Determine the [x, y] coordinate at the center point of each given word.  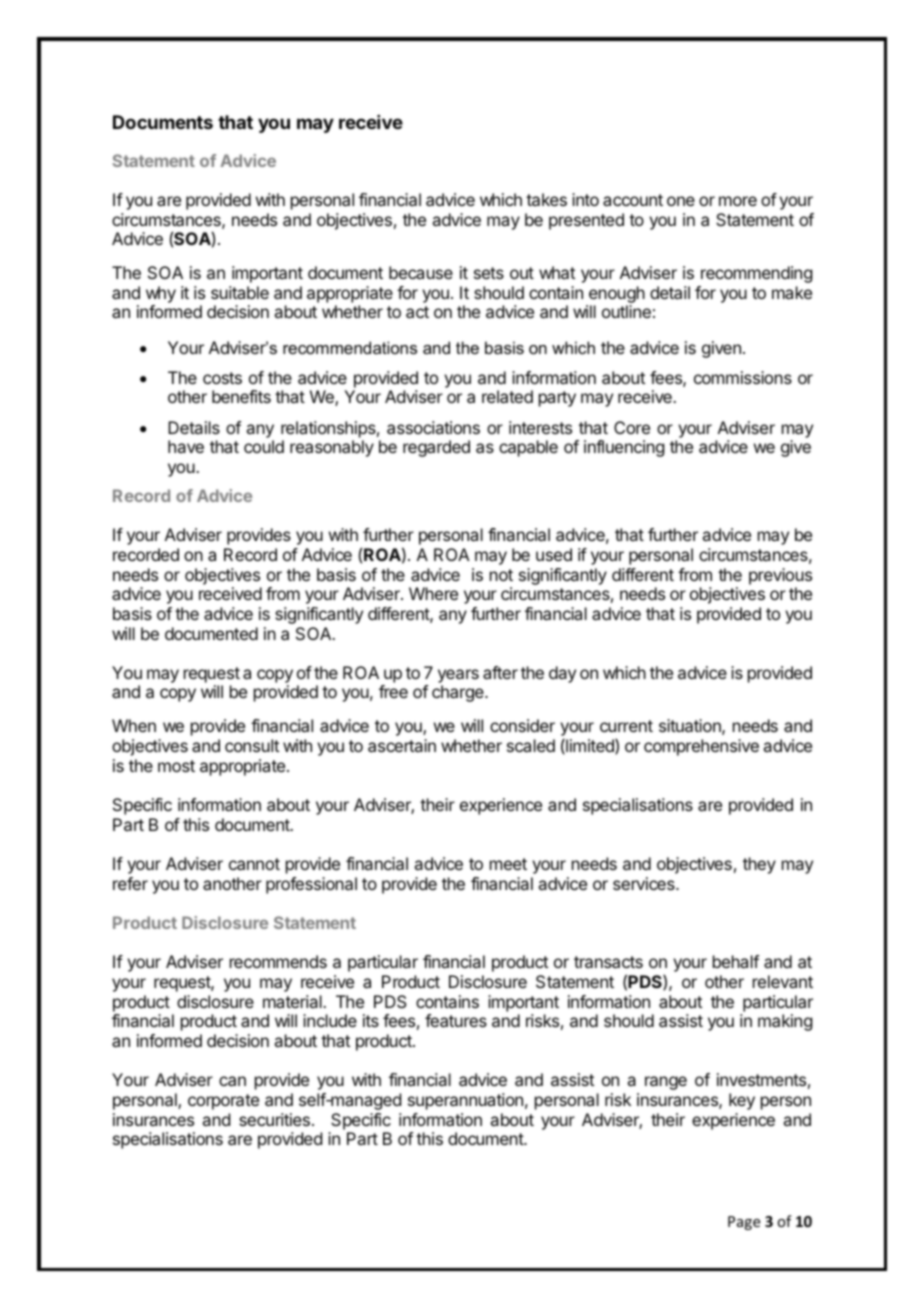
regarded [436, 448]
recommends [278, 961]
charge [459, 693]
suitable [240, 292]
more [738, 201]
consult [252, 745]
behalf [736, 961]
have [186, 446]
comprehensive [701, 747]
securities [274, 1119]
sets [489, 273]
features [456, 1020]
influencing [624, 448]
